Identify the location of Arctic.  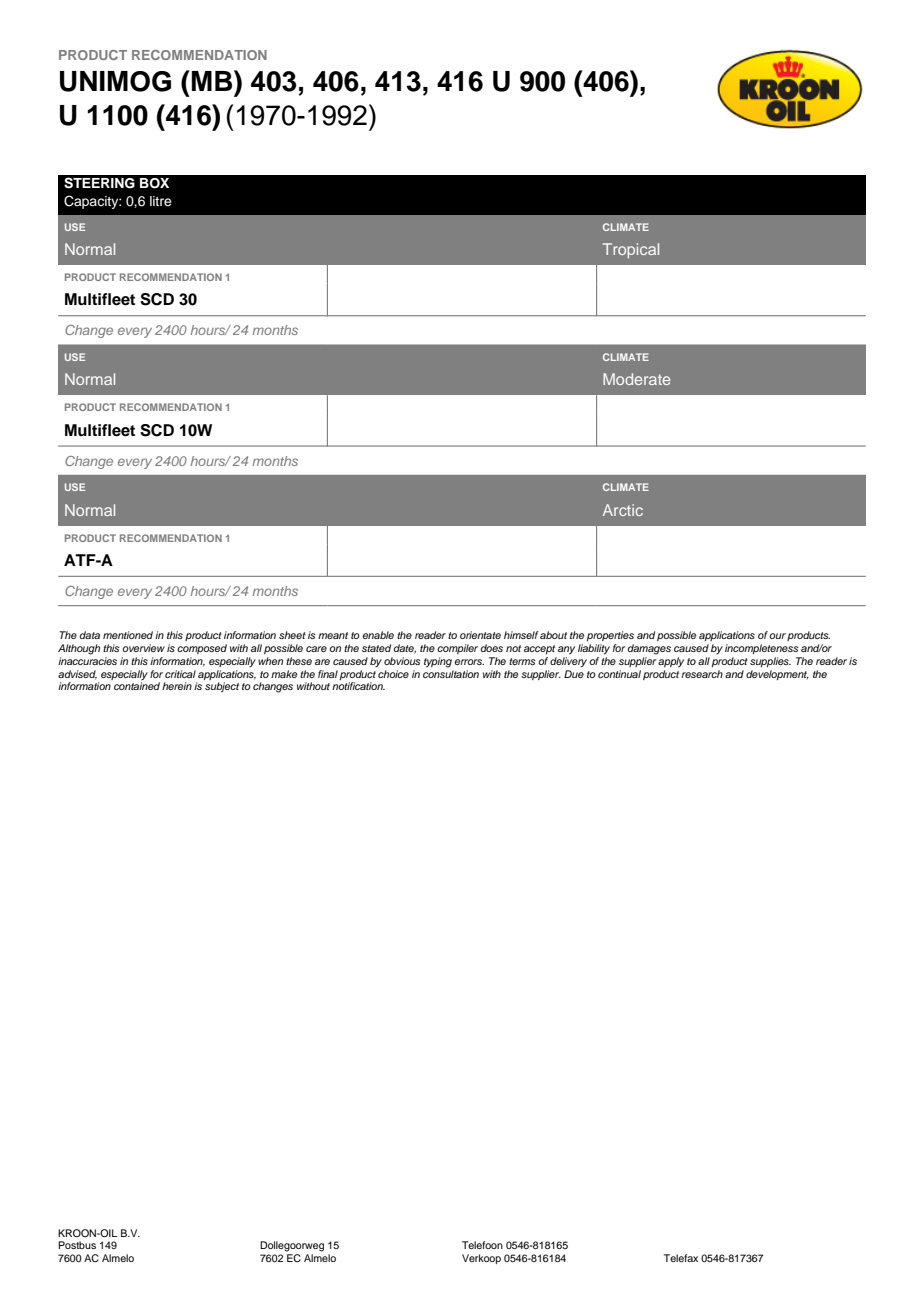
(623, 510).
